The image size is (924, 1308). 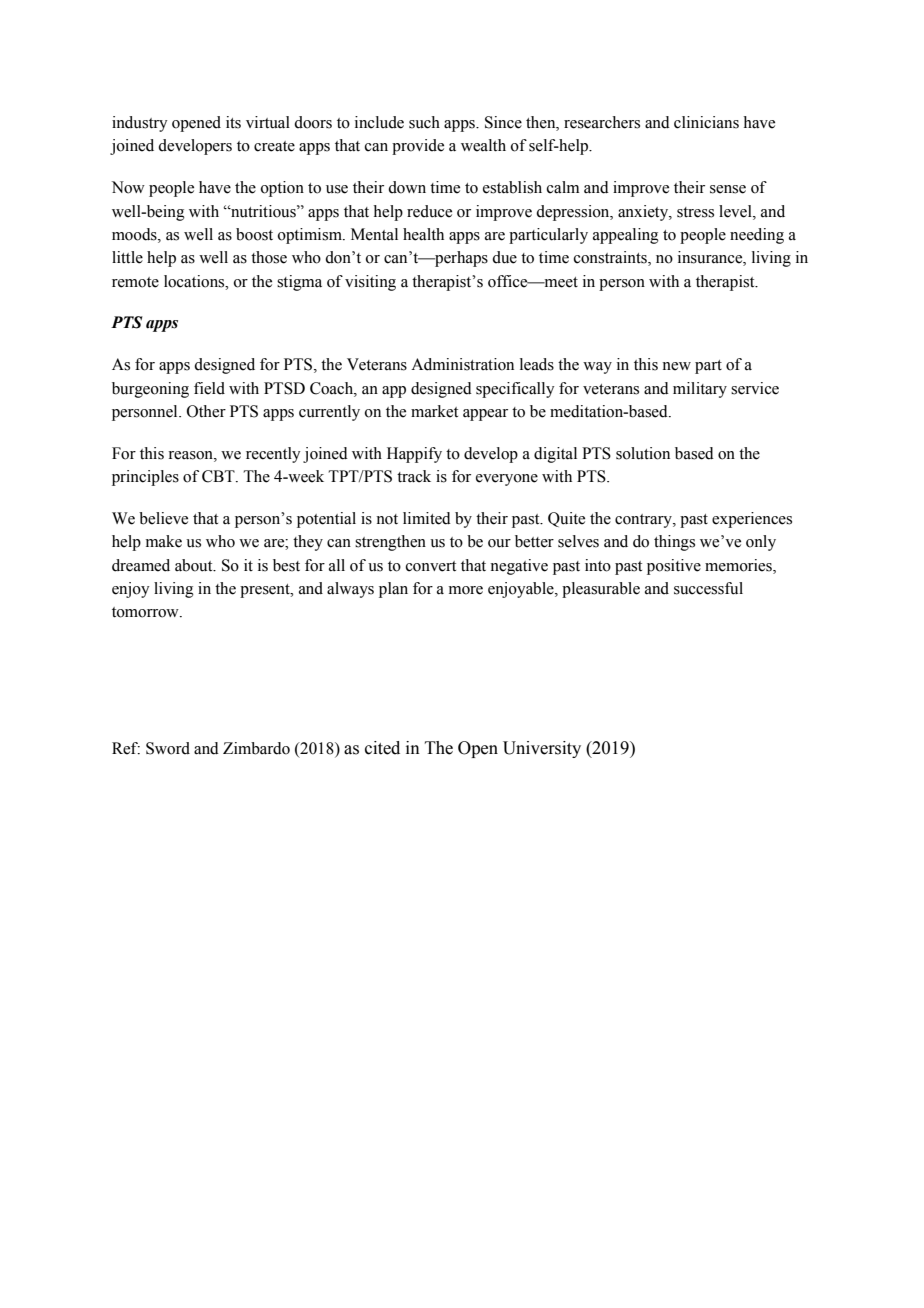 I want to click on field, so click(x=209, y=388).
